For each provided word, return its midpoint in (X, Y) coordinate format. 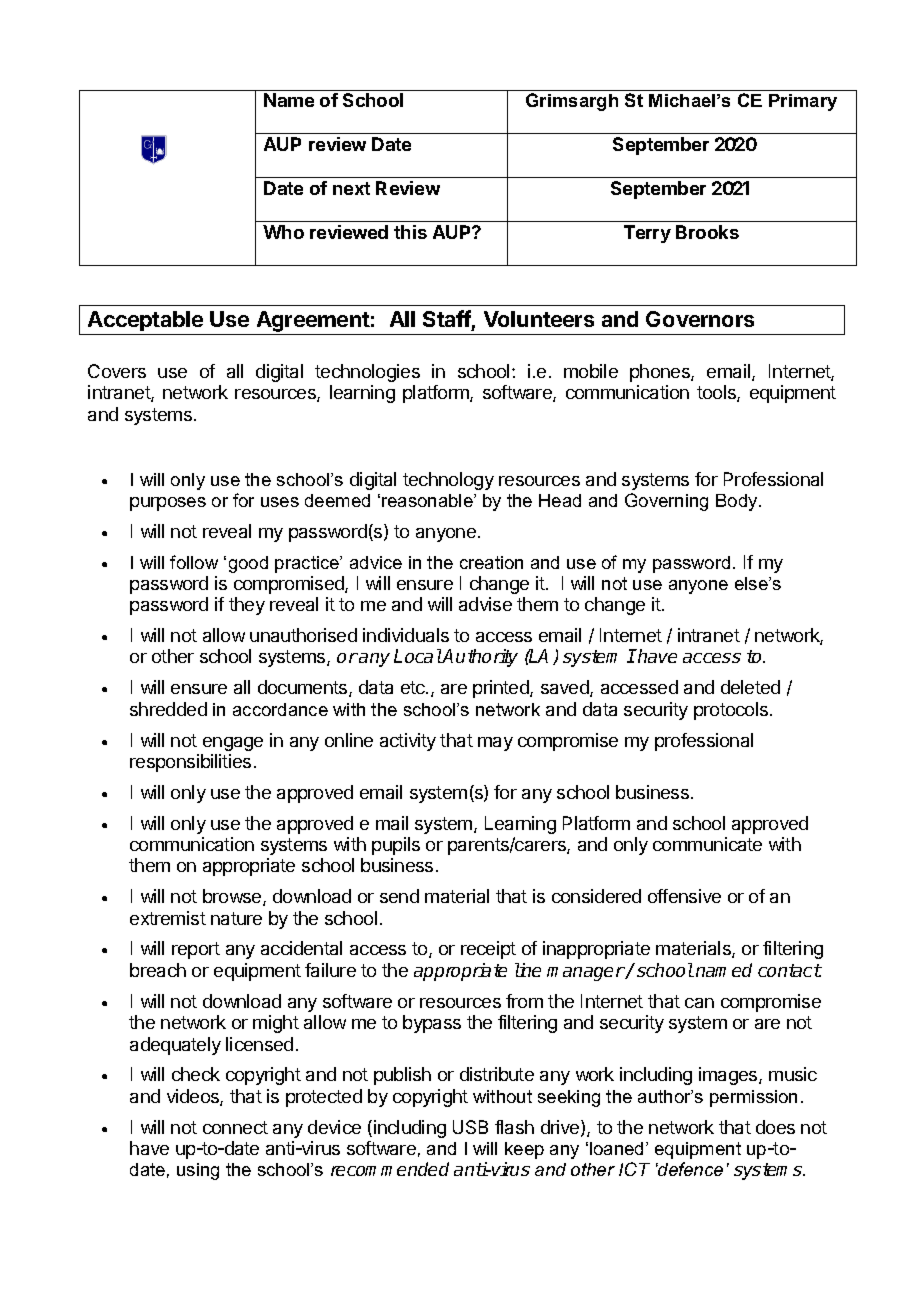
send (399, 896)
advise (485, 604)
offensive (684, 896)
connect (235, 1127)
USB (470, 1127)
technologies (367, 373)
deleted (750, 687)
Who (283, 232)
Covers (117, 371)
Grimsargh (572, 102)
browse (233, 897)
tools (717, 393)
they (247, 606)
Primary (803, 102)
